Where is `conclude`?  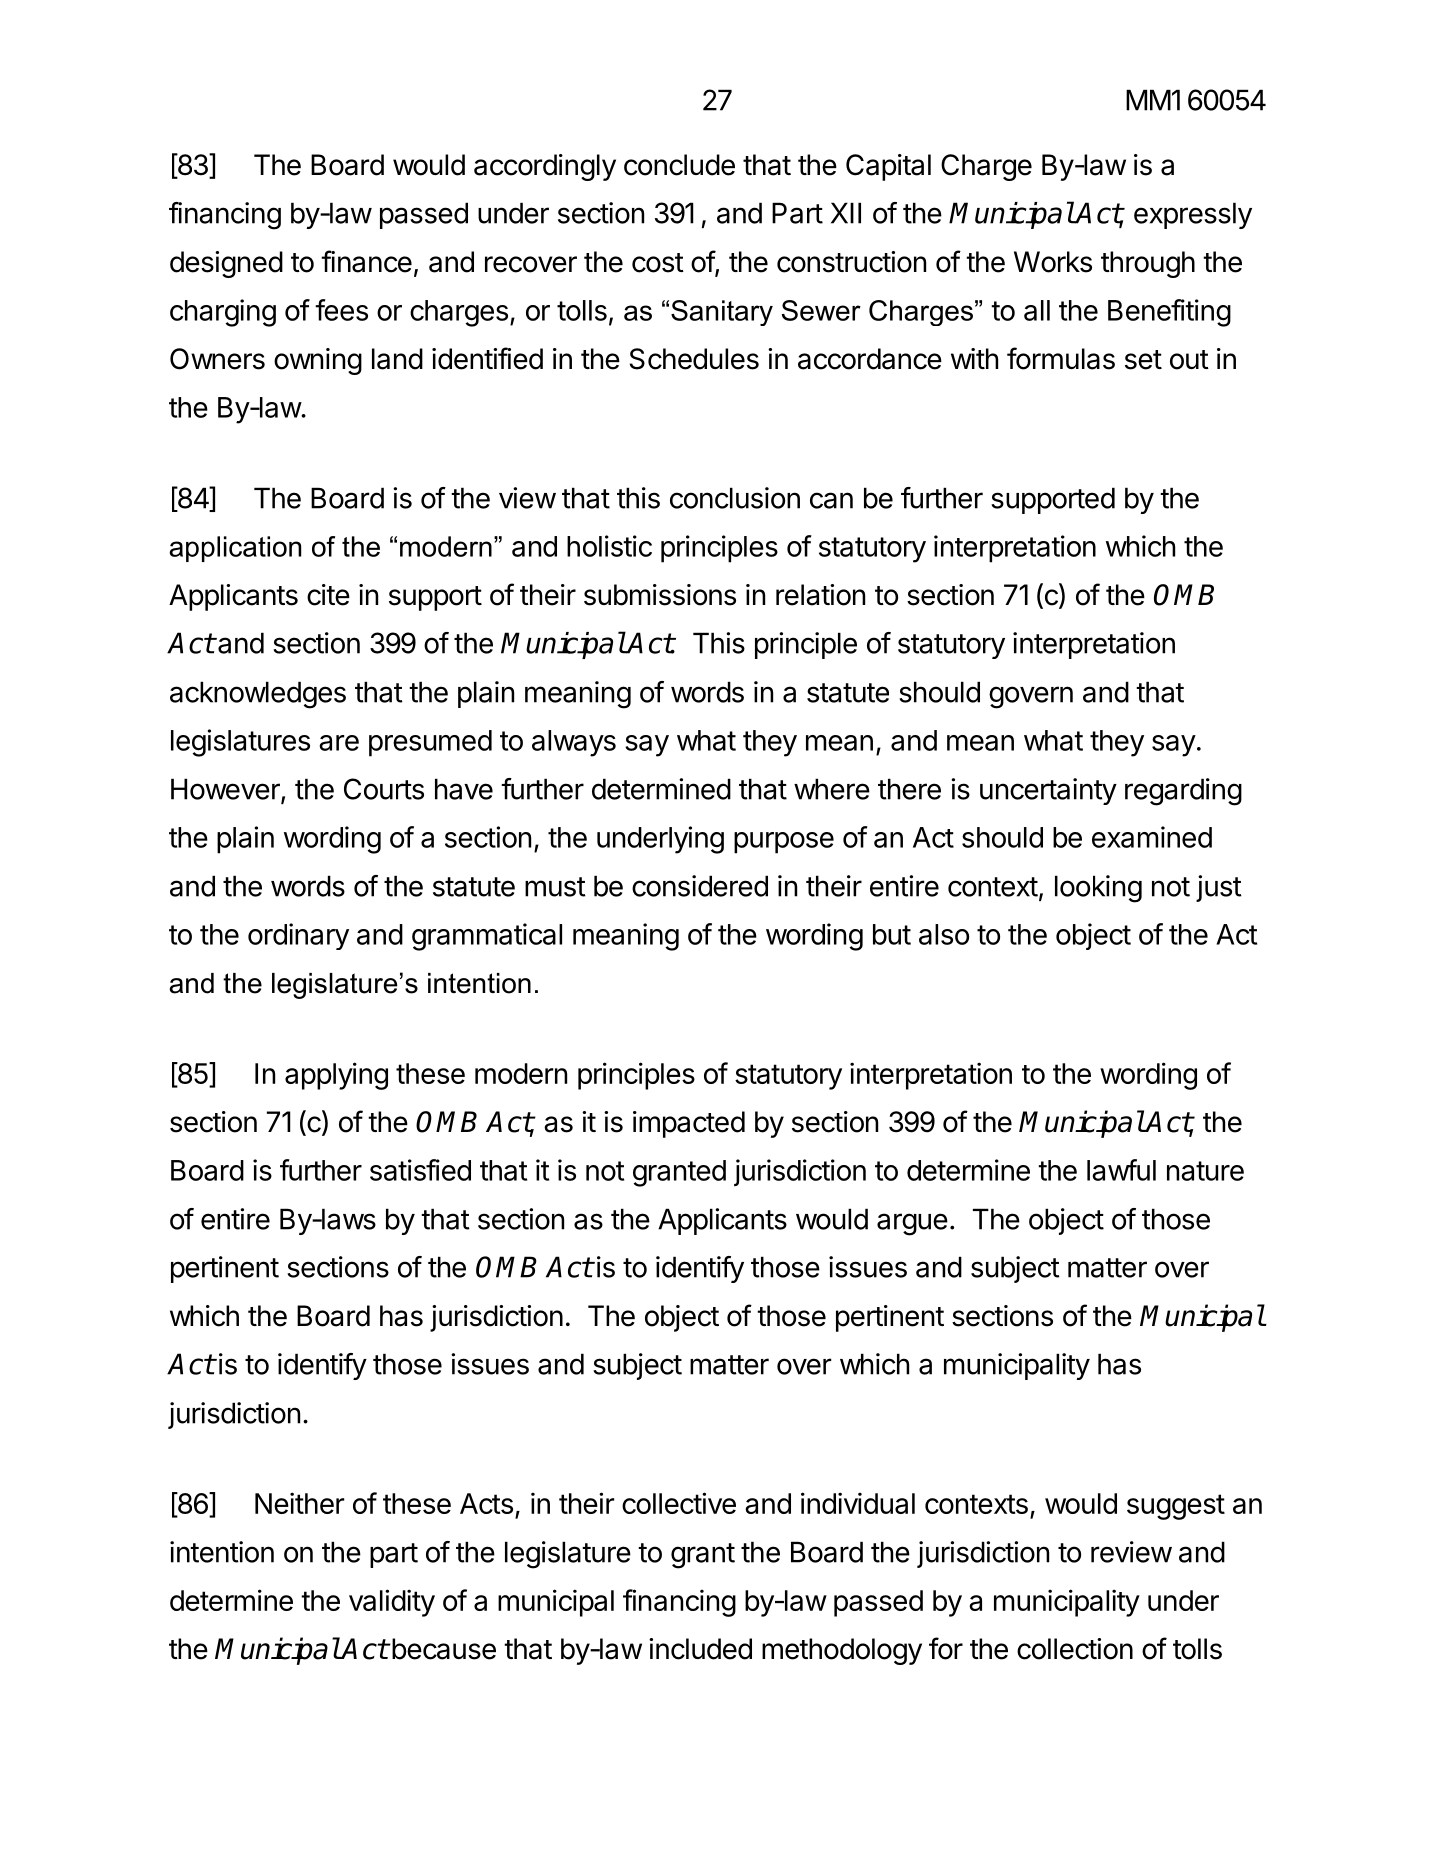
conclude is located at coordinates (679, 165).
